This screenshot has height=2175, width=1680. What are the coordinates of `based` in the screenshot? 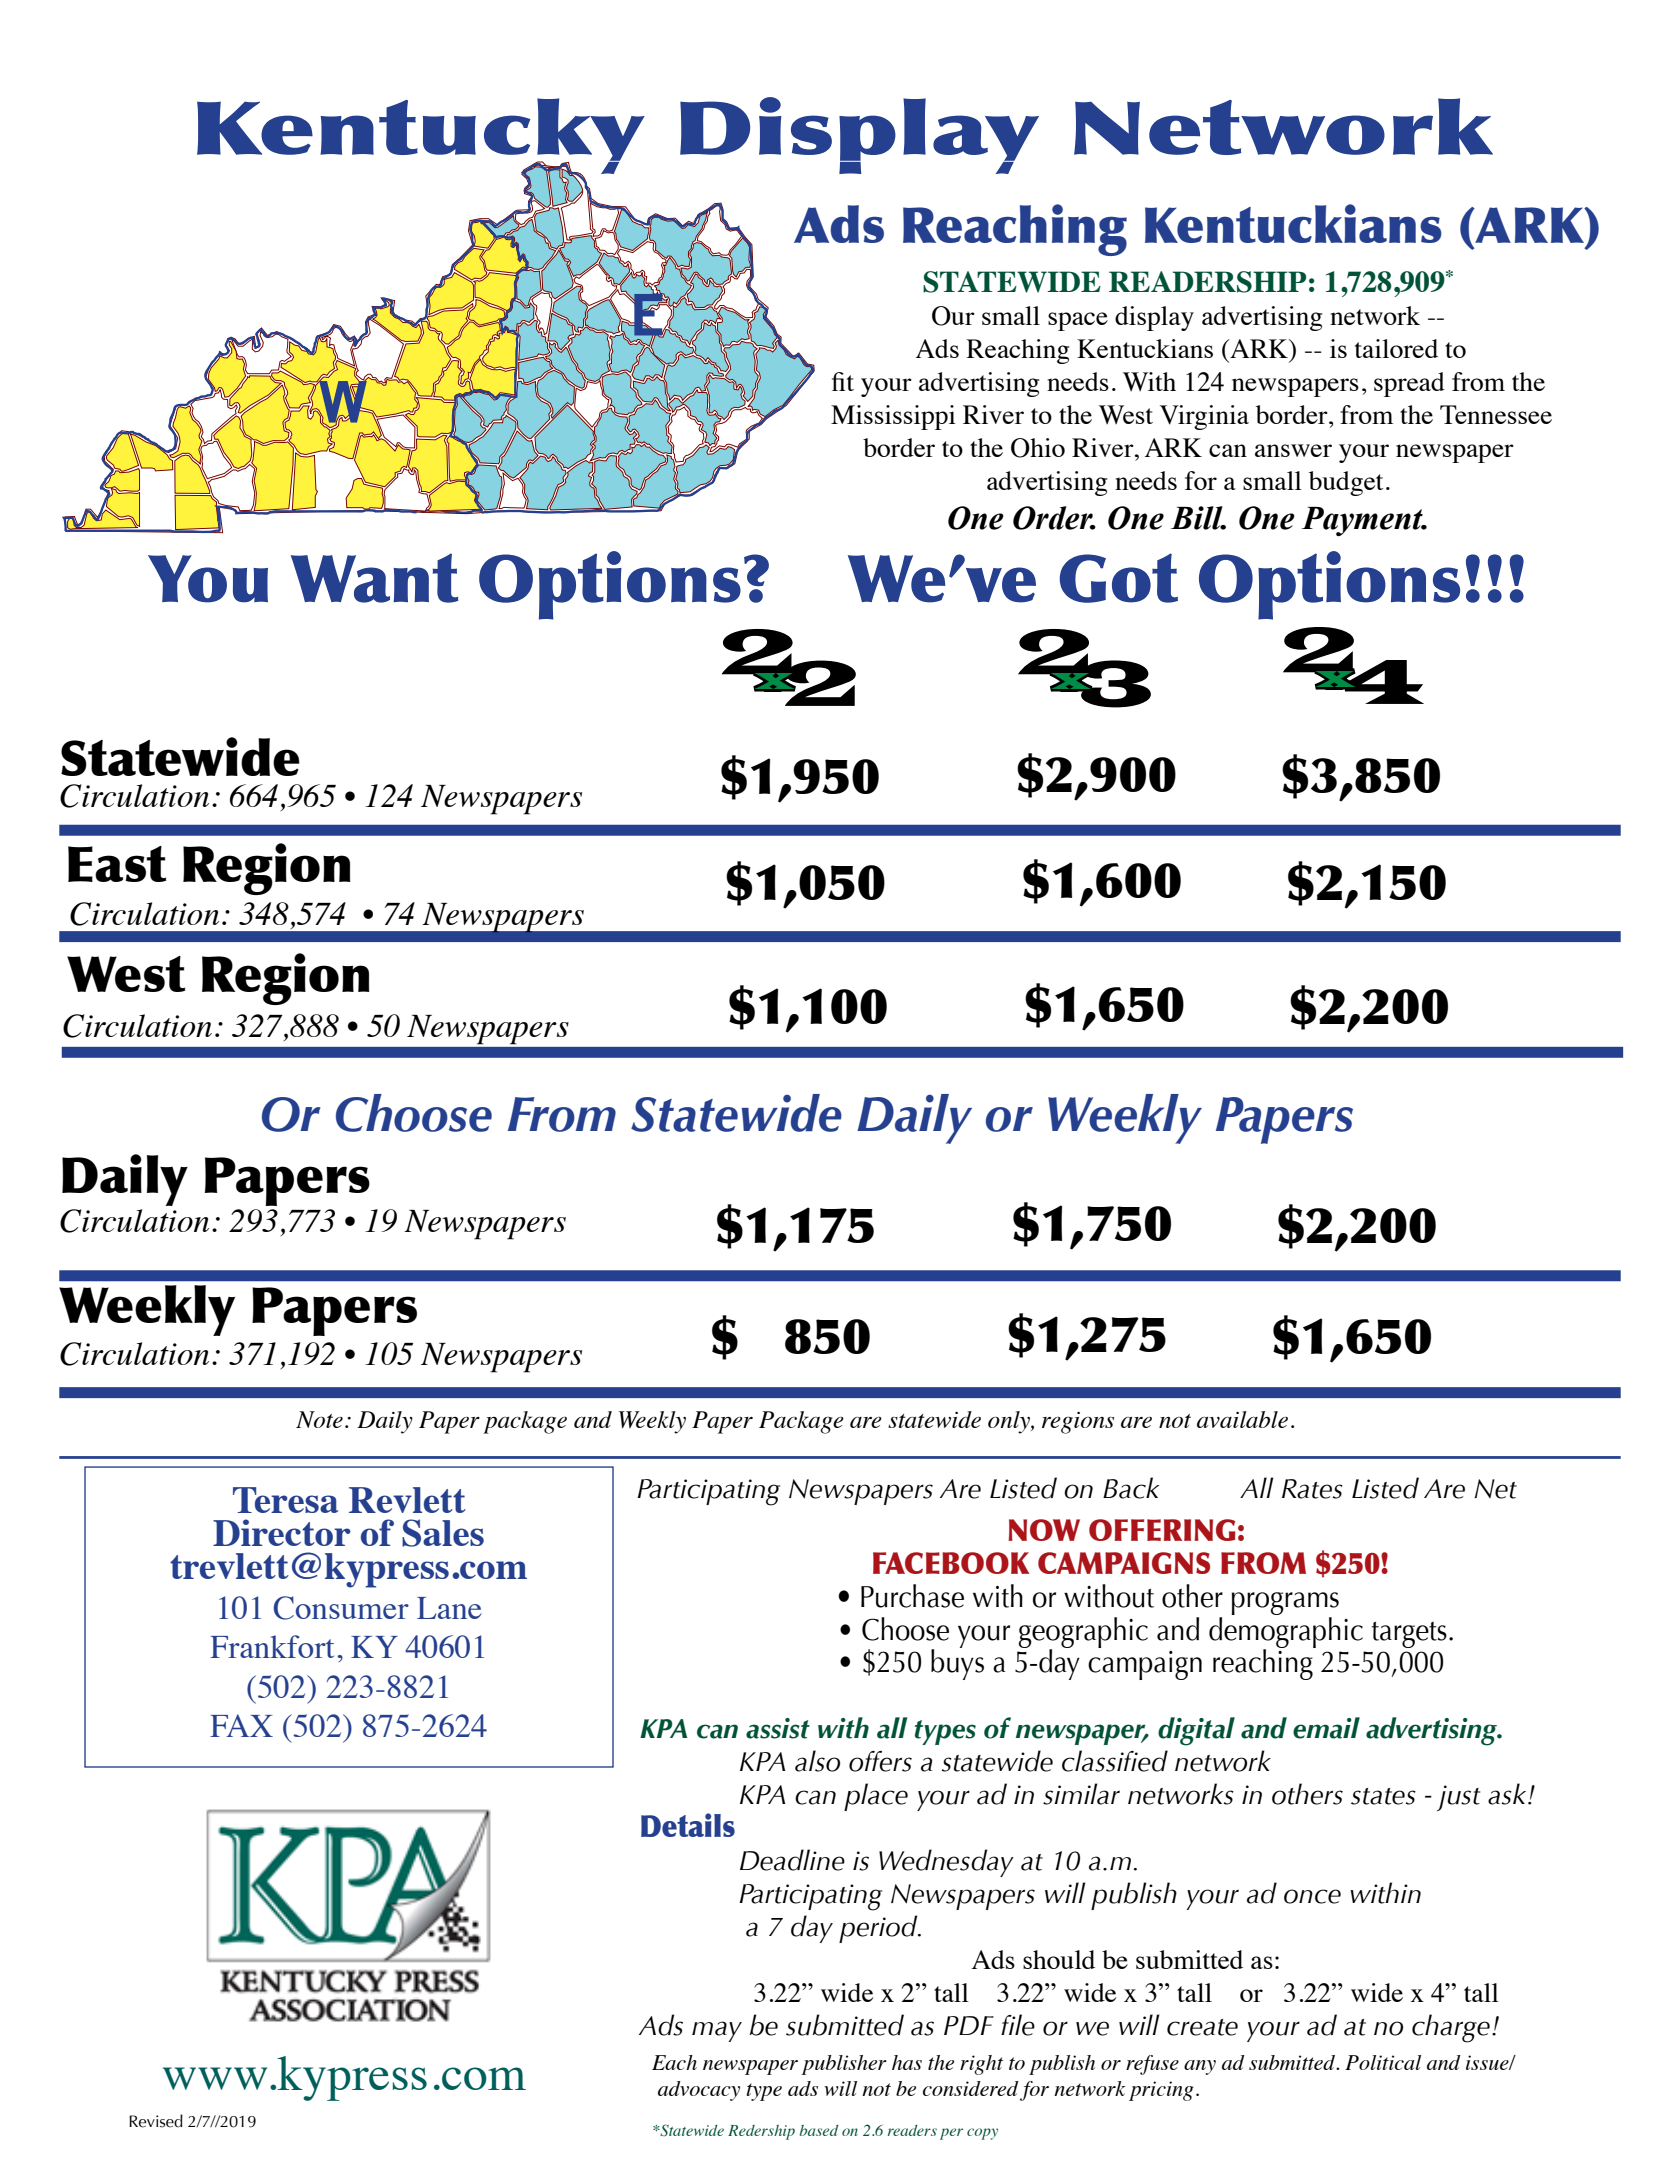 It's located at (819, 2130).
